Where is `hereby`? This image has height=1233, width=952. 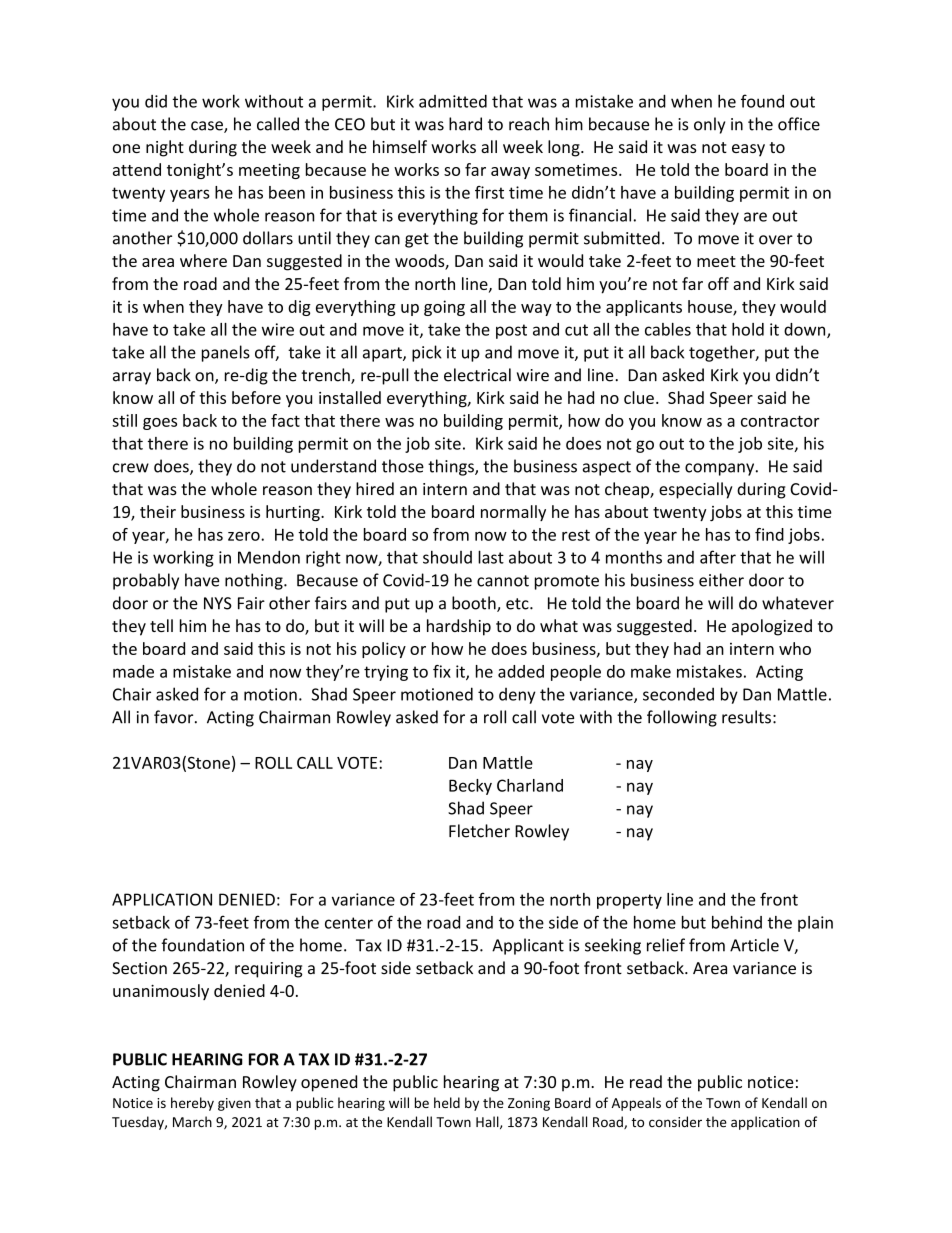
hereby is located at coordinates (192, 1104).
